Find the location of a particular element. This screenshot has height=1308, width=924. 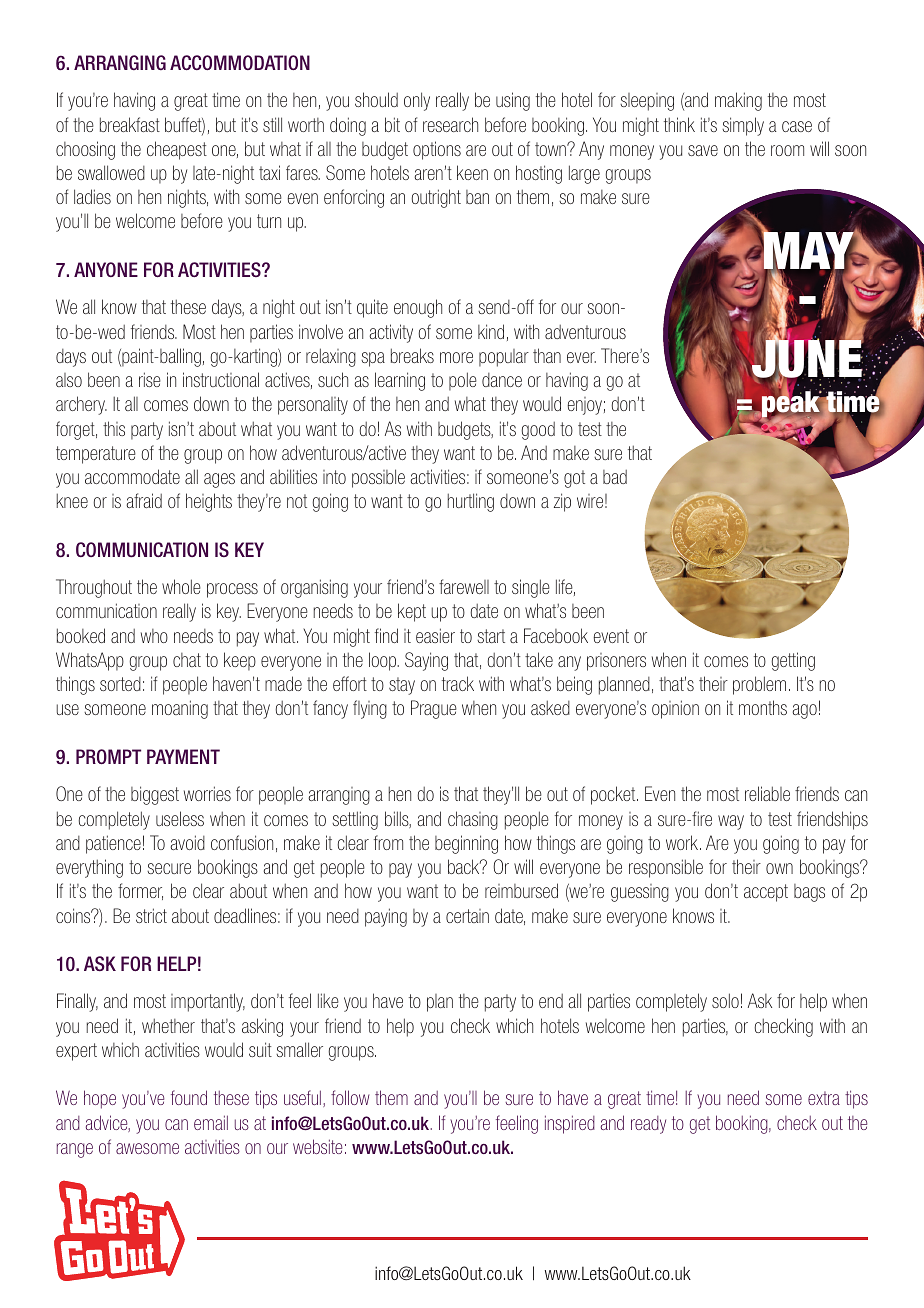

reliable is located at coordinates (767, 793).
